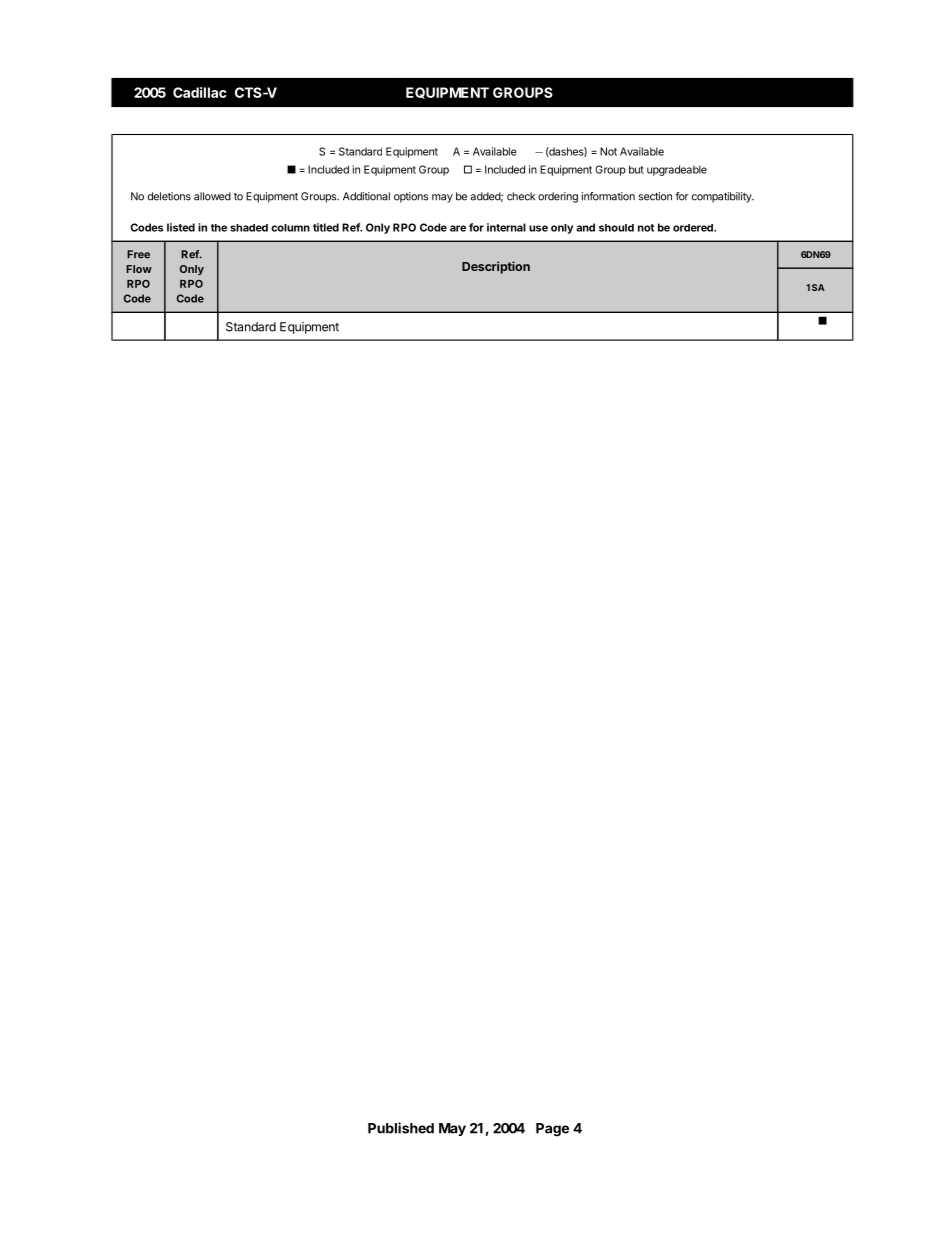 This page has width=952, height=1233. I want to click on should, so click(616, 228).
